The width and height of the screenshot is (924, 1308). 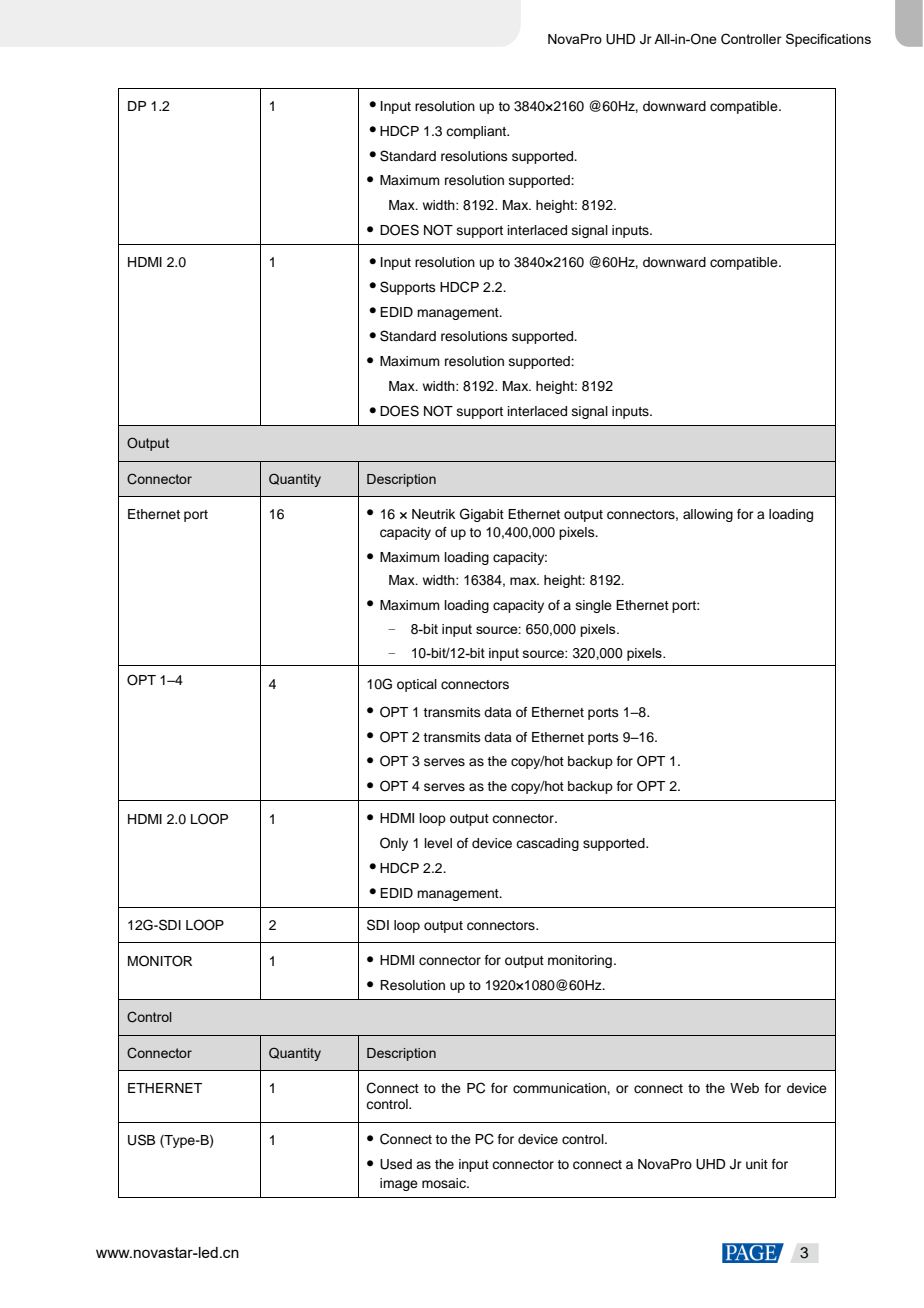 What do you see at coordinates (594, 606) in the screenshot?
I see `single` at bounding box center [594, 606].
